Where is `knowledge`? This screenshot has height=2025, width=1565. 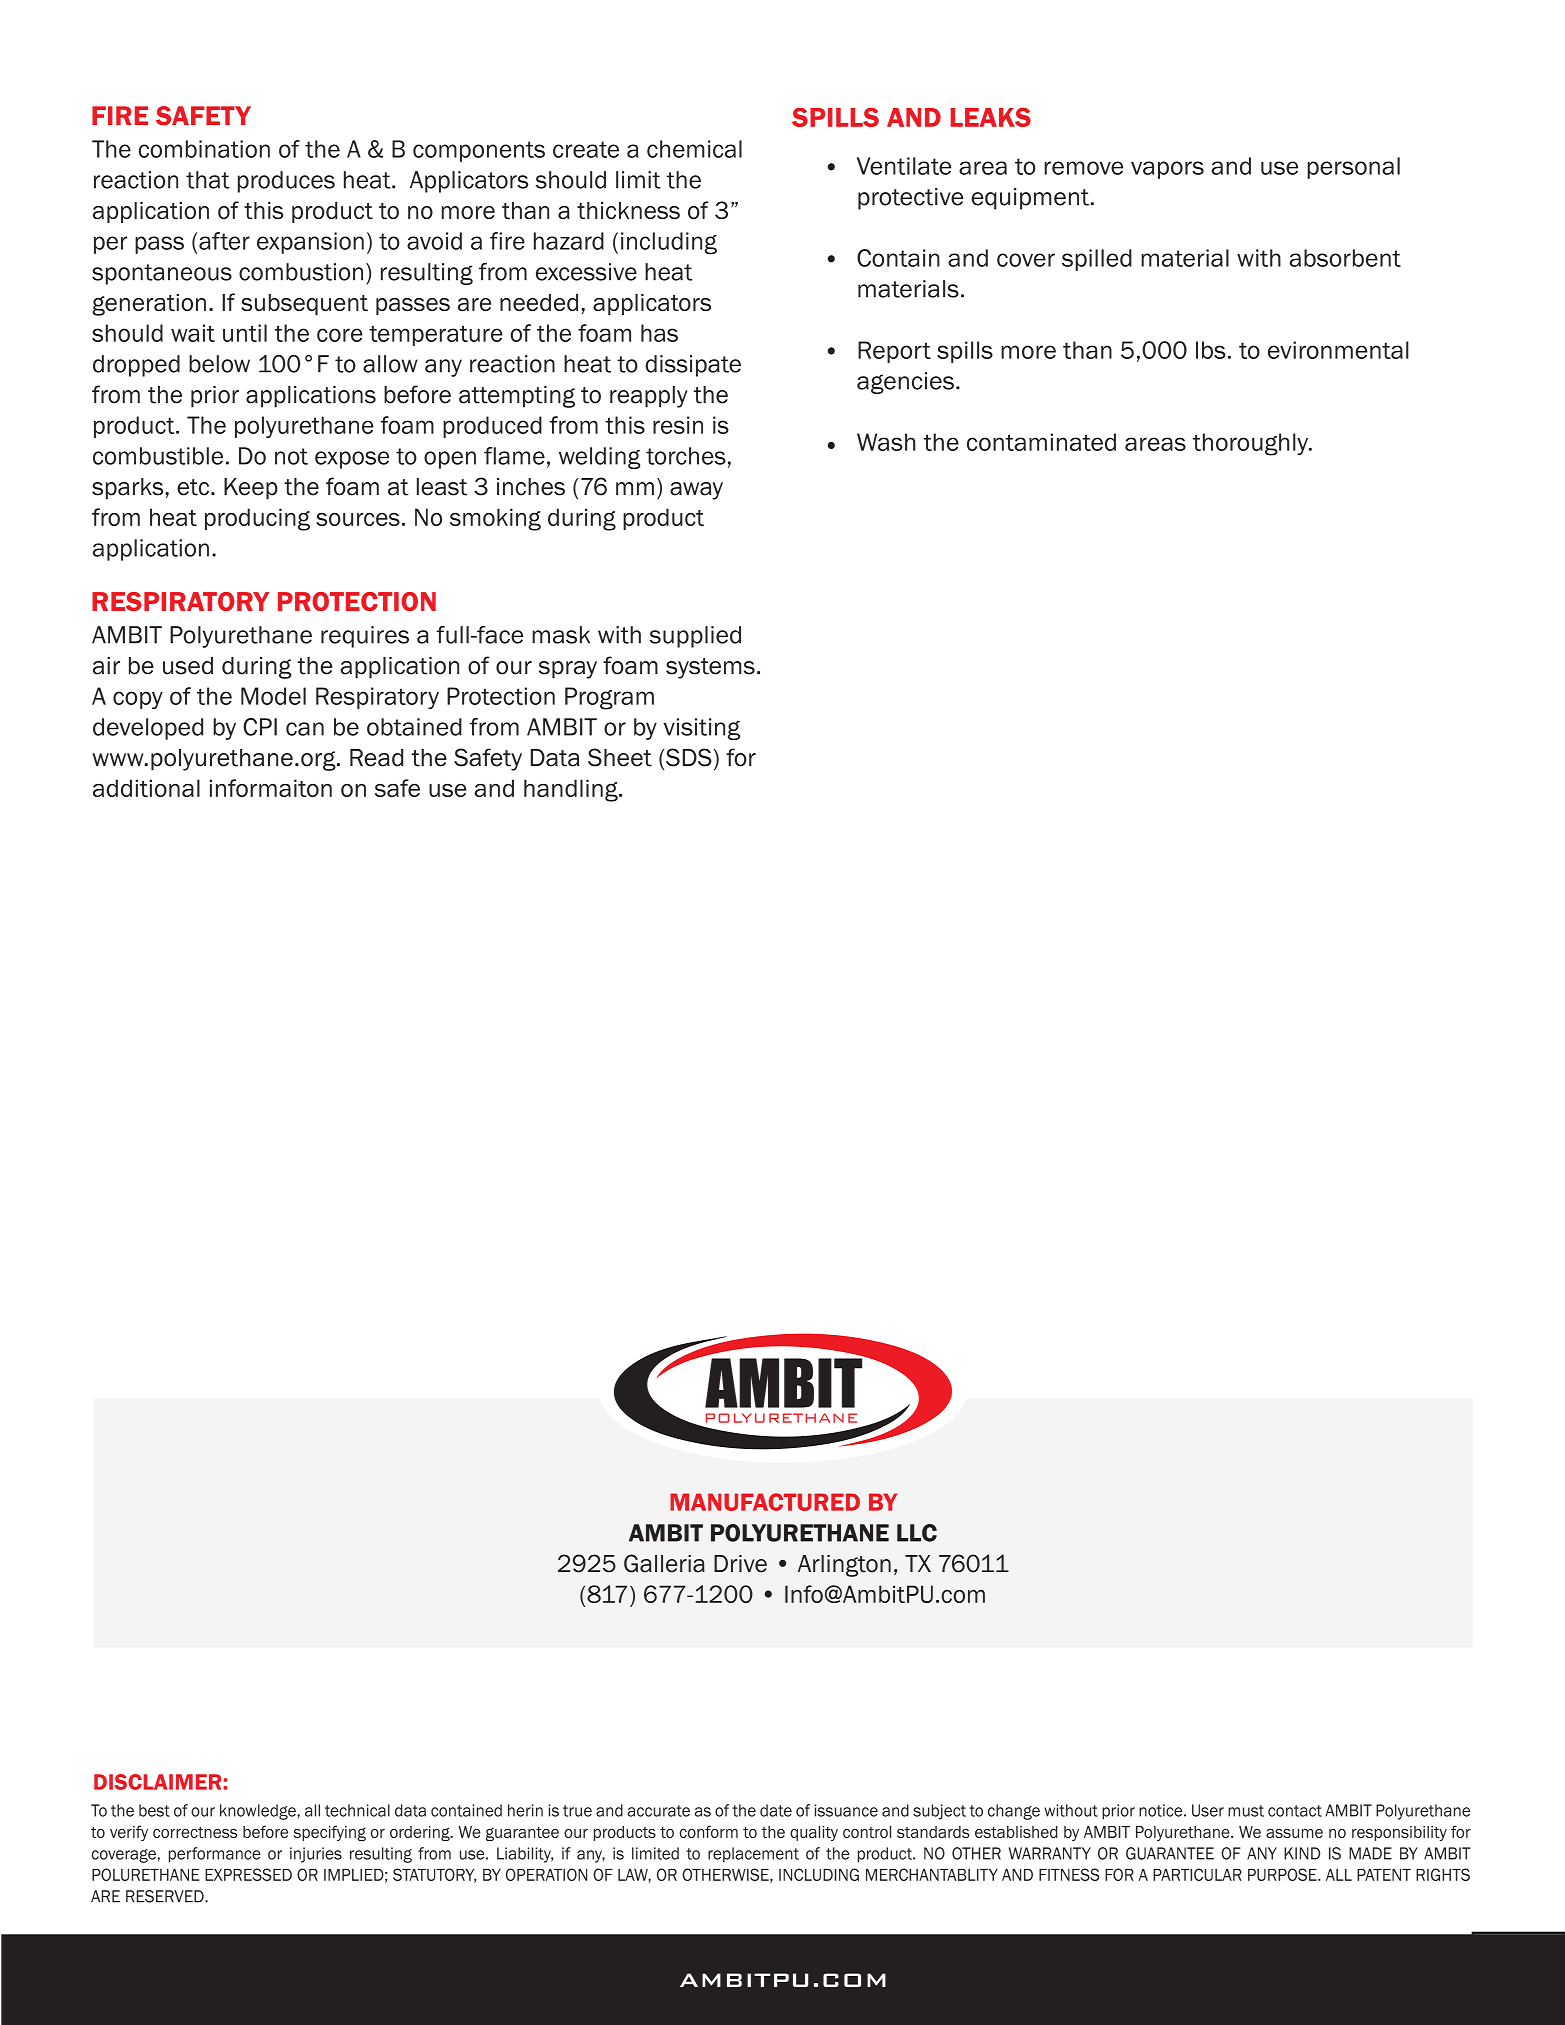 knowledge is located at coordinates (259, 1812).
